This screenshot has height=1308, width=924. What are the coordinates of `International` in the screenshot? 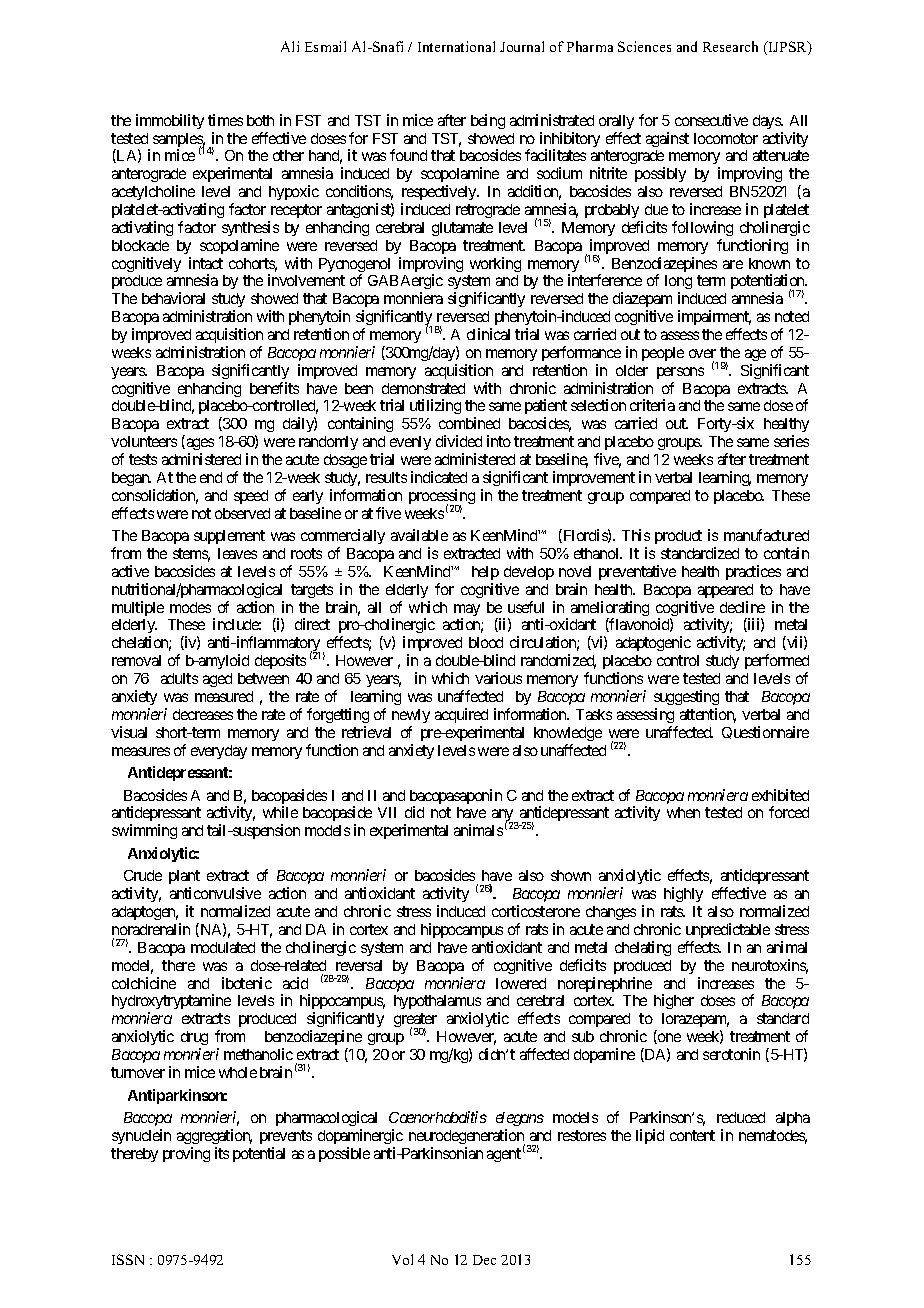 It's located at (456, 46).
